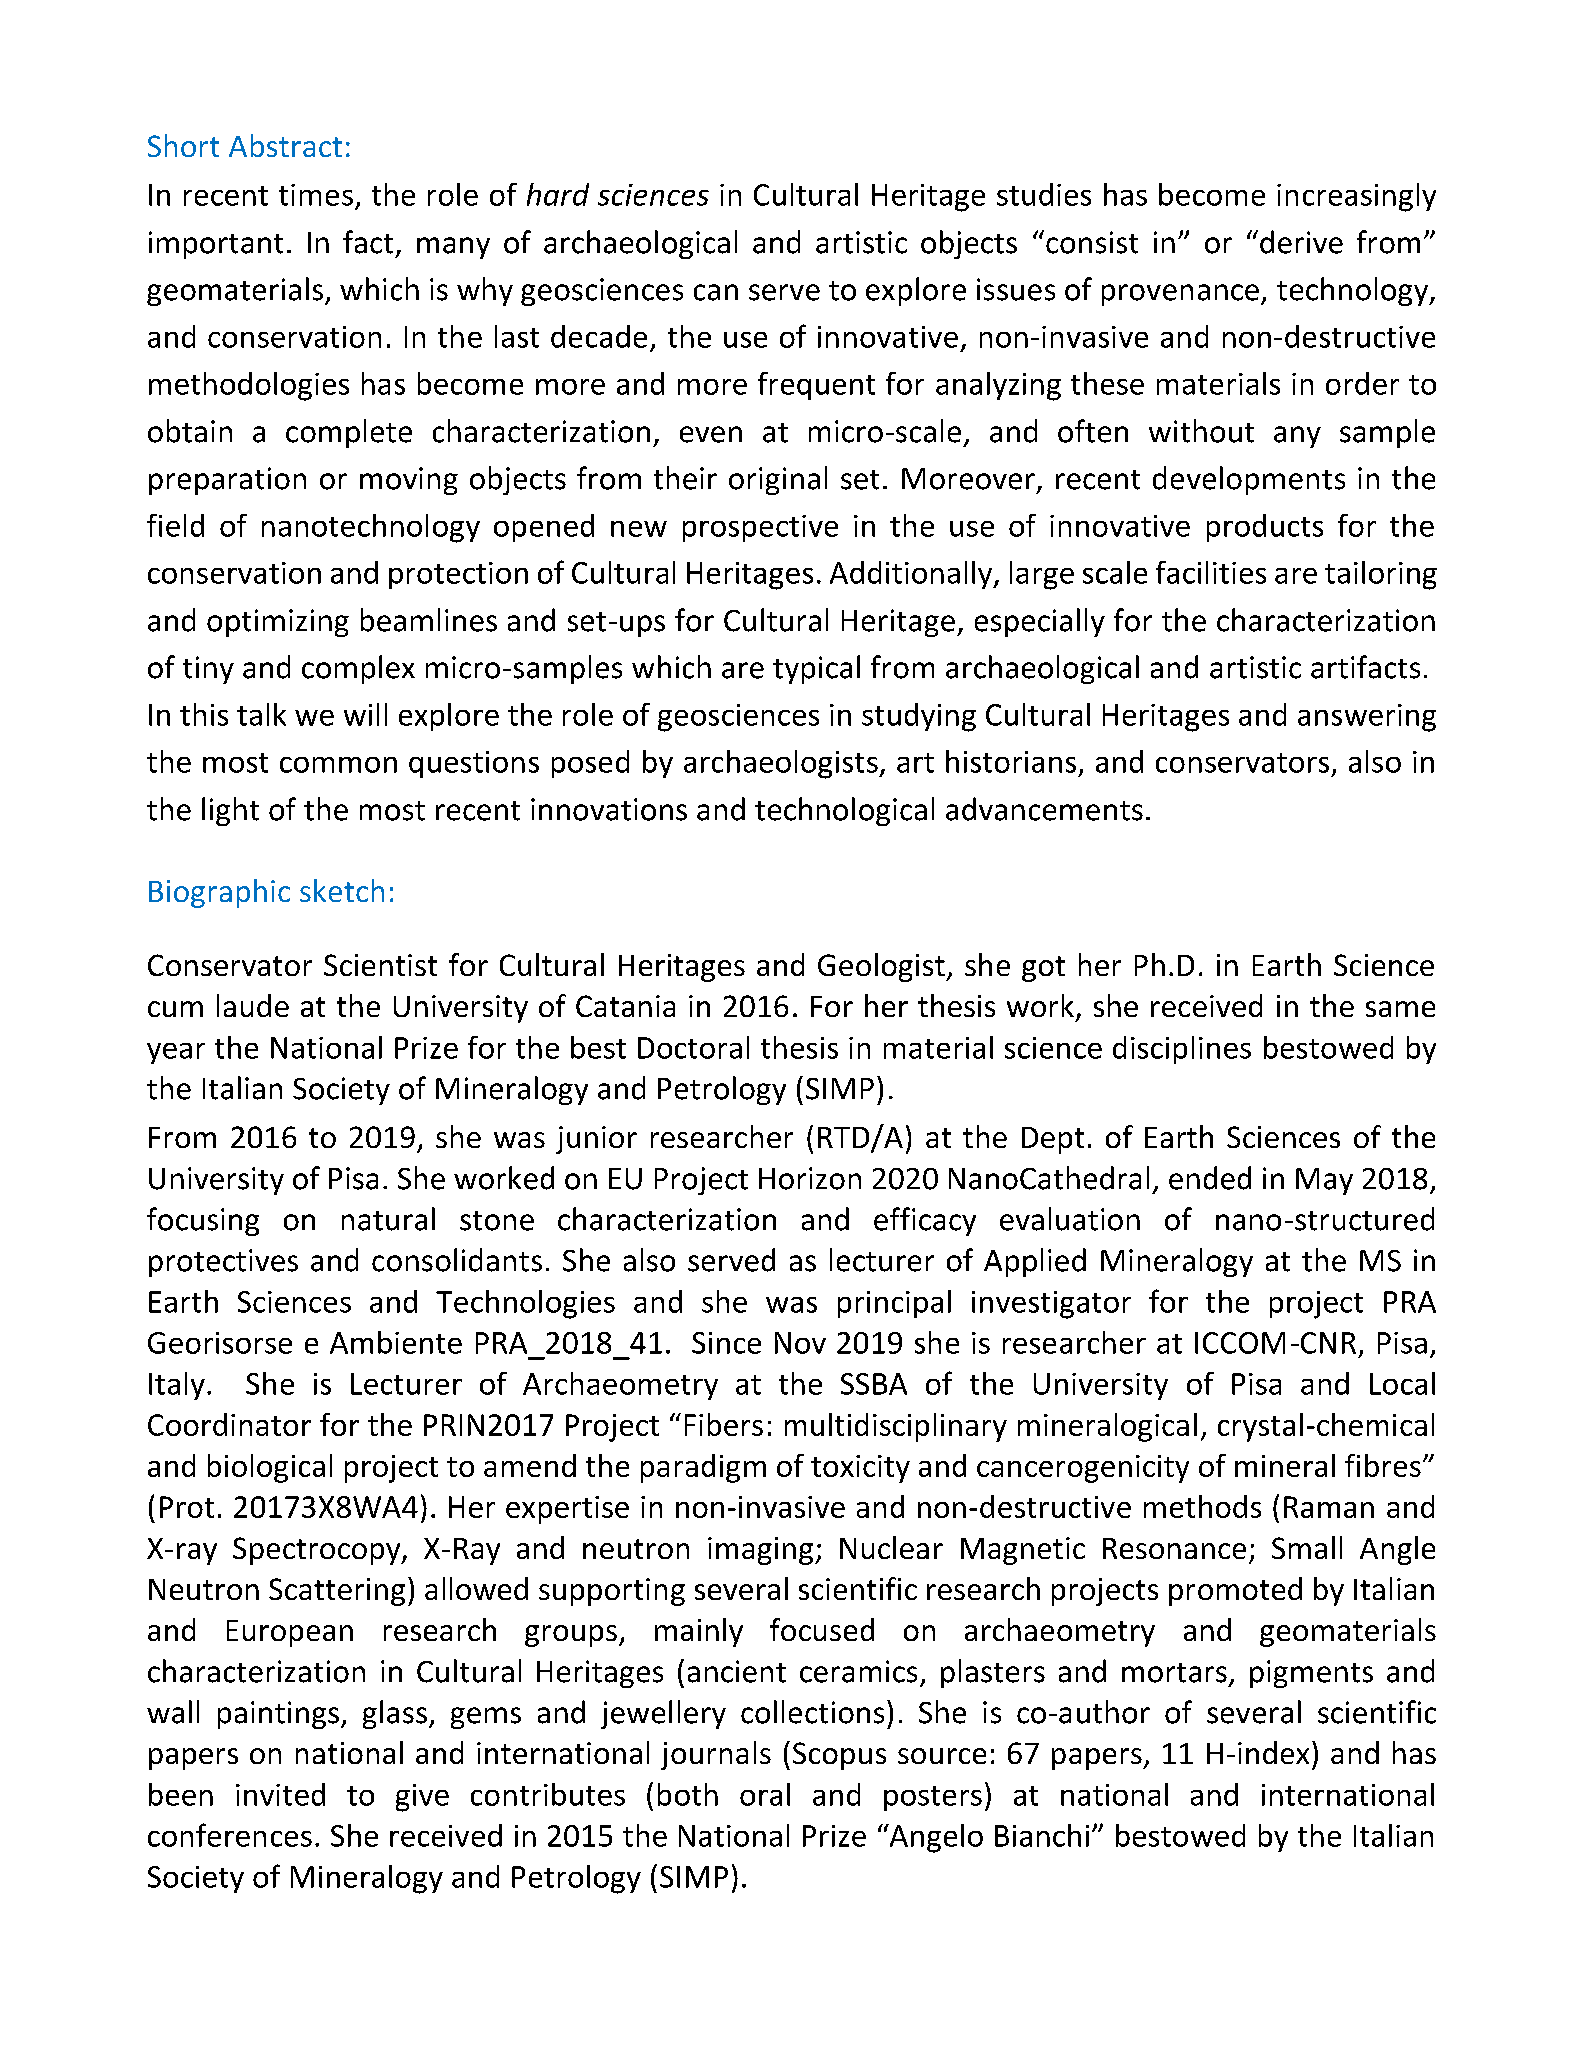 This document has height=2050, width=1584. Describe the element at coordinates (760, 528) in the document. I see `prospective` at that location.
